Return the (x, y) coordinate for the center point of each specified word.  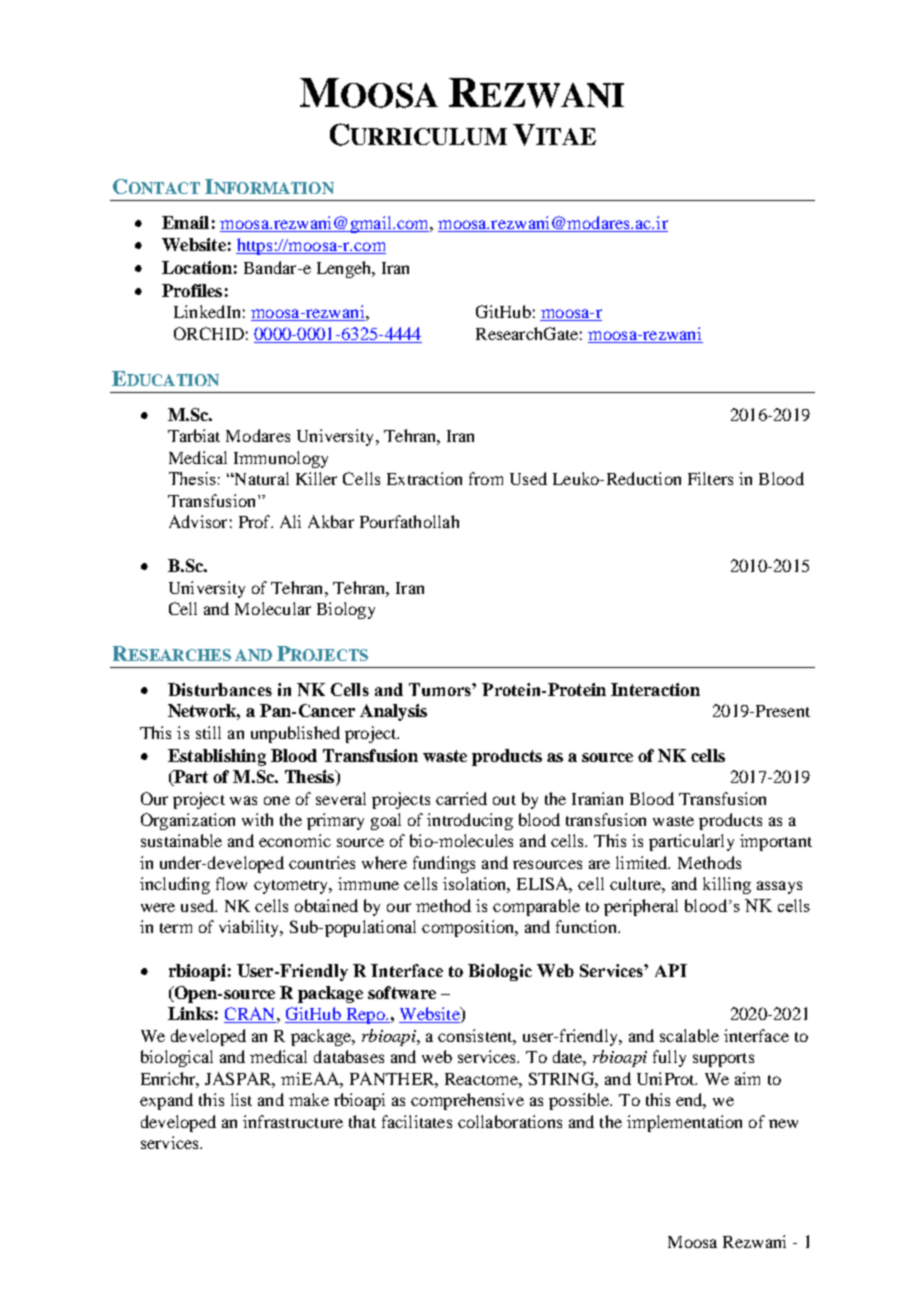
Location (197, 267)
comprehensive (467, 1101)
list (241, 1099)
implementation (684, 1123)
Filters (710, 478)
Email (185, 222)
